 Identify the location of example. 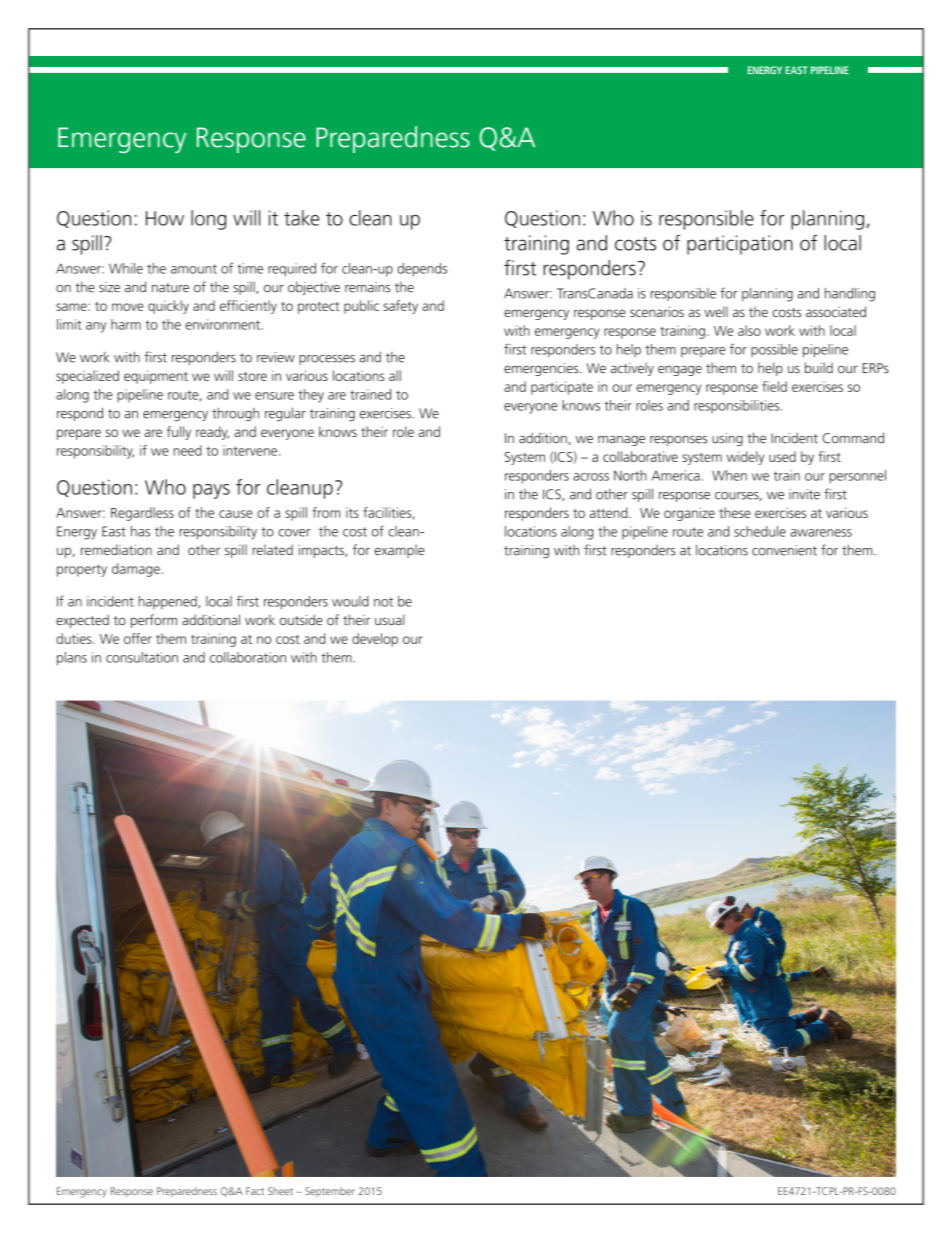
(399, 551).
